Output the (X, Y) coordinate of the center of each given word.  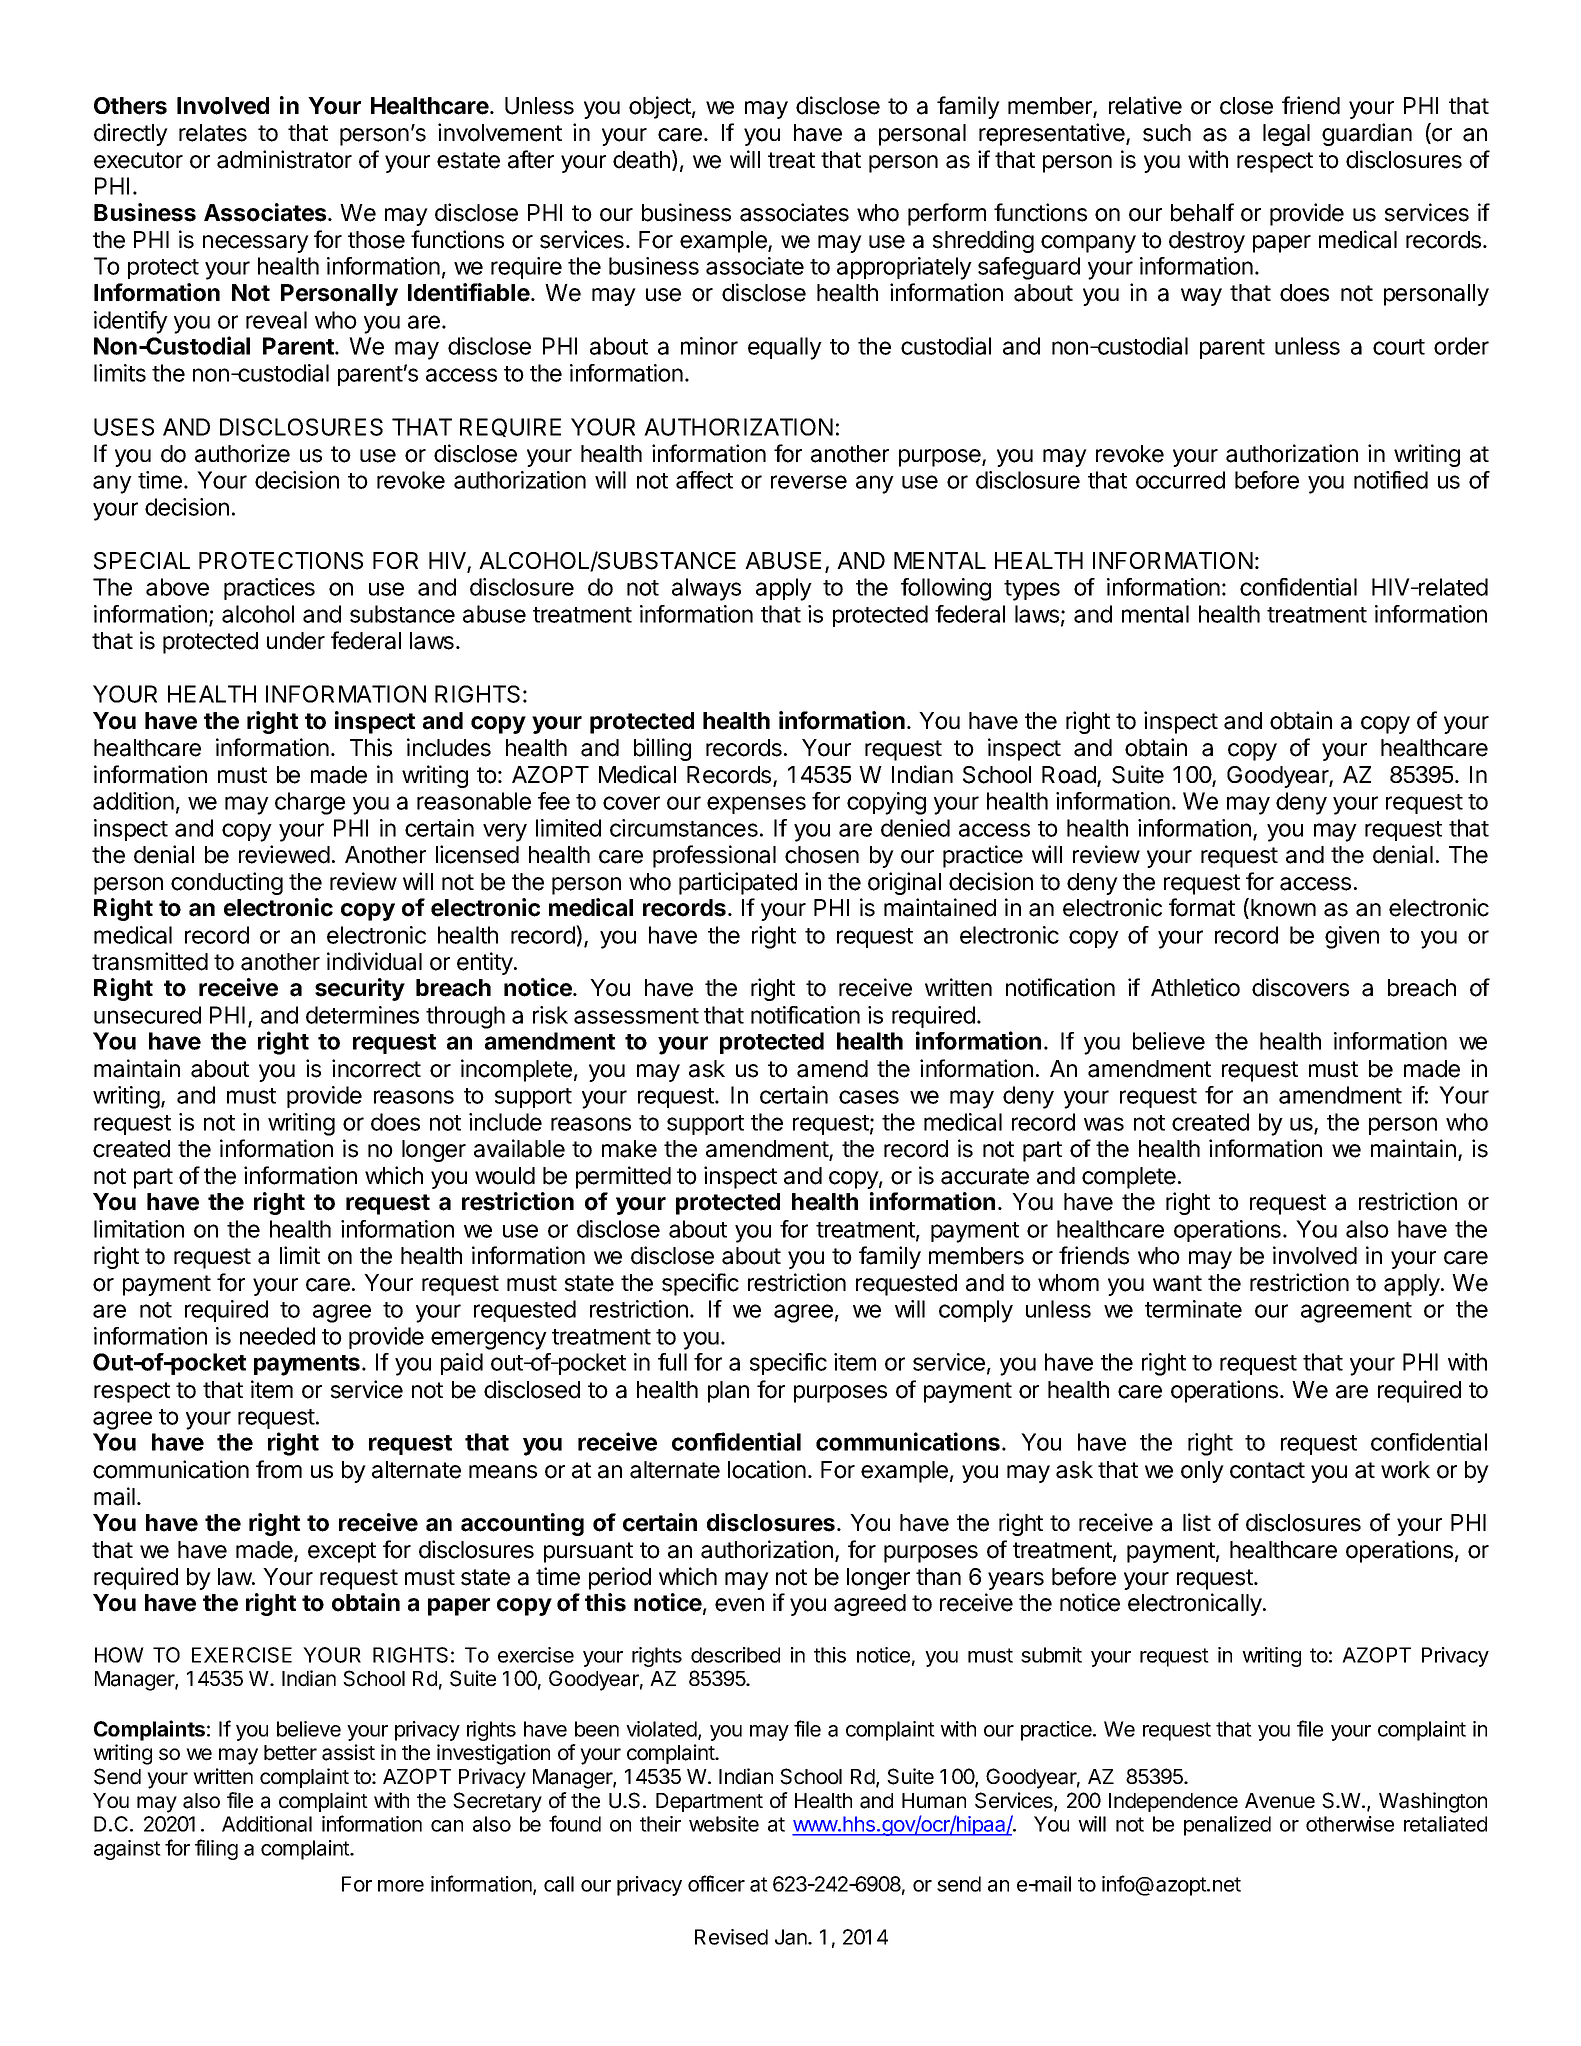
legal (1286, 135)
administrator (284, 159)
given (1352, 937)
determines (362, 1015)
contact (1267, 1470)
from (279, 1469)
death (641, 160)
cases (869, 1097)
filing (216, 1849)
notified (1391, 480)
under (296, 641)
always (706, 589)
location (767, 1469)
